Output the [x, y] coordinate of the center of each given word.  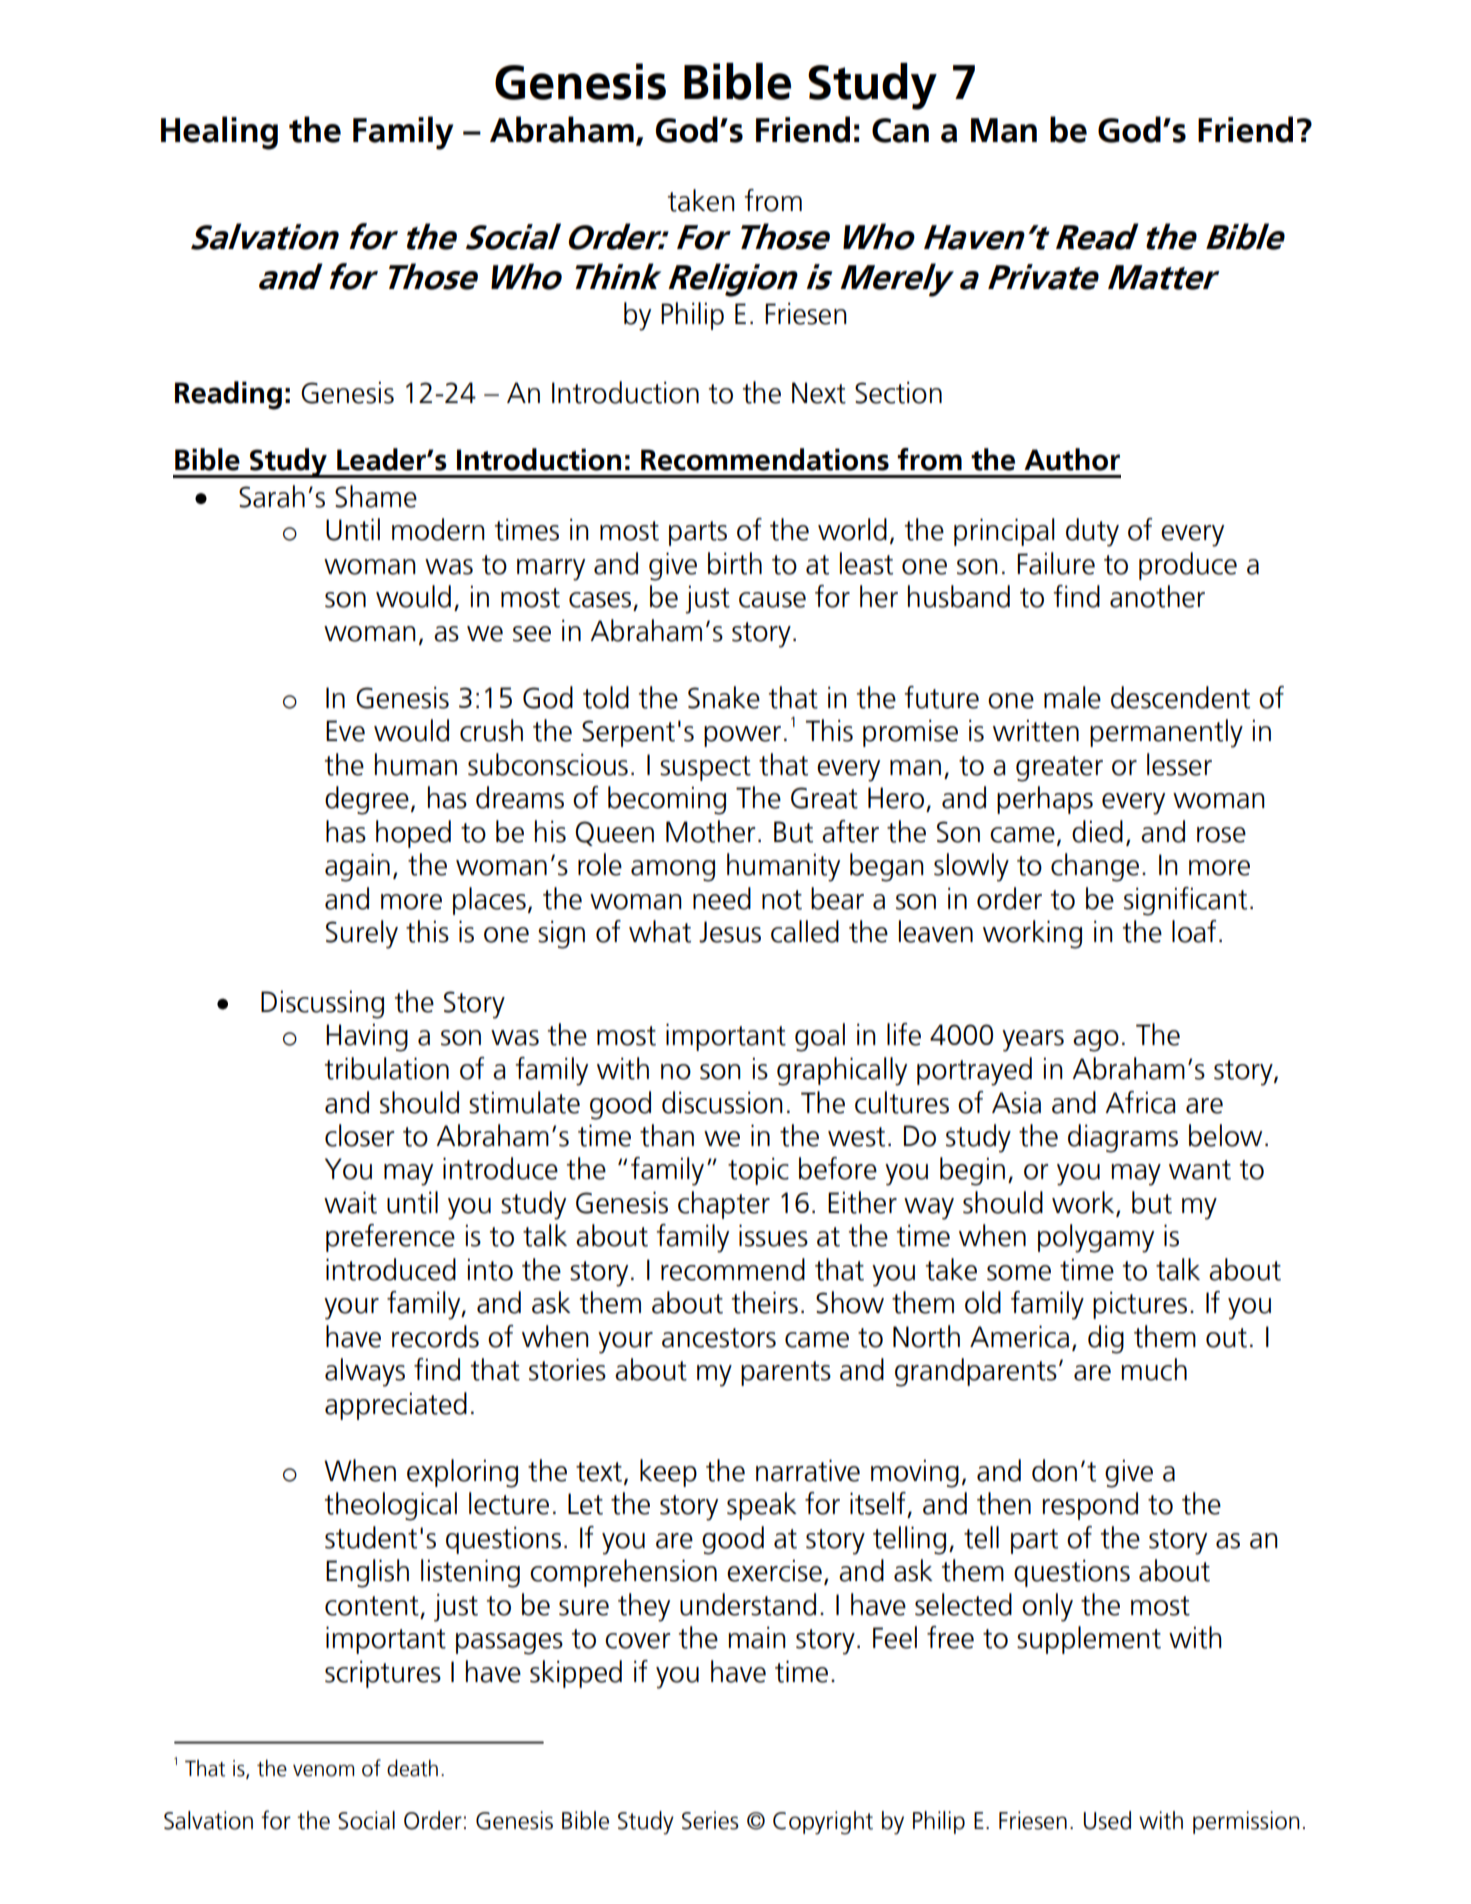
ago [1096, 1041]
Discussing [322, 1004]
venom [323, 1771]
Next [819, 393]
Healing [219, 133]
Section [898, 392]
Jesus [730, 932]
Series [710, 1820]
